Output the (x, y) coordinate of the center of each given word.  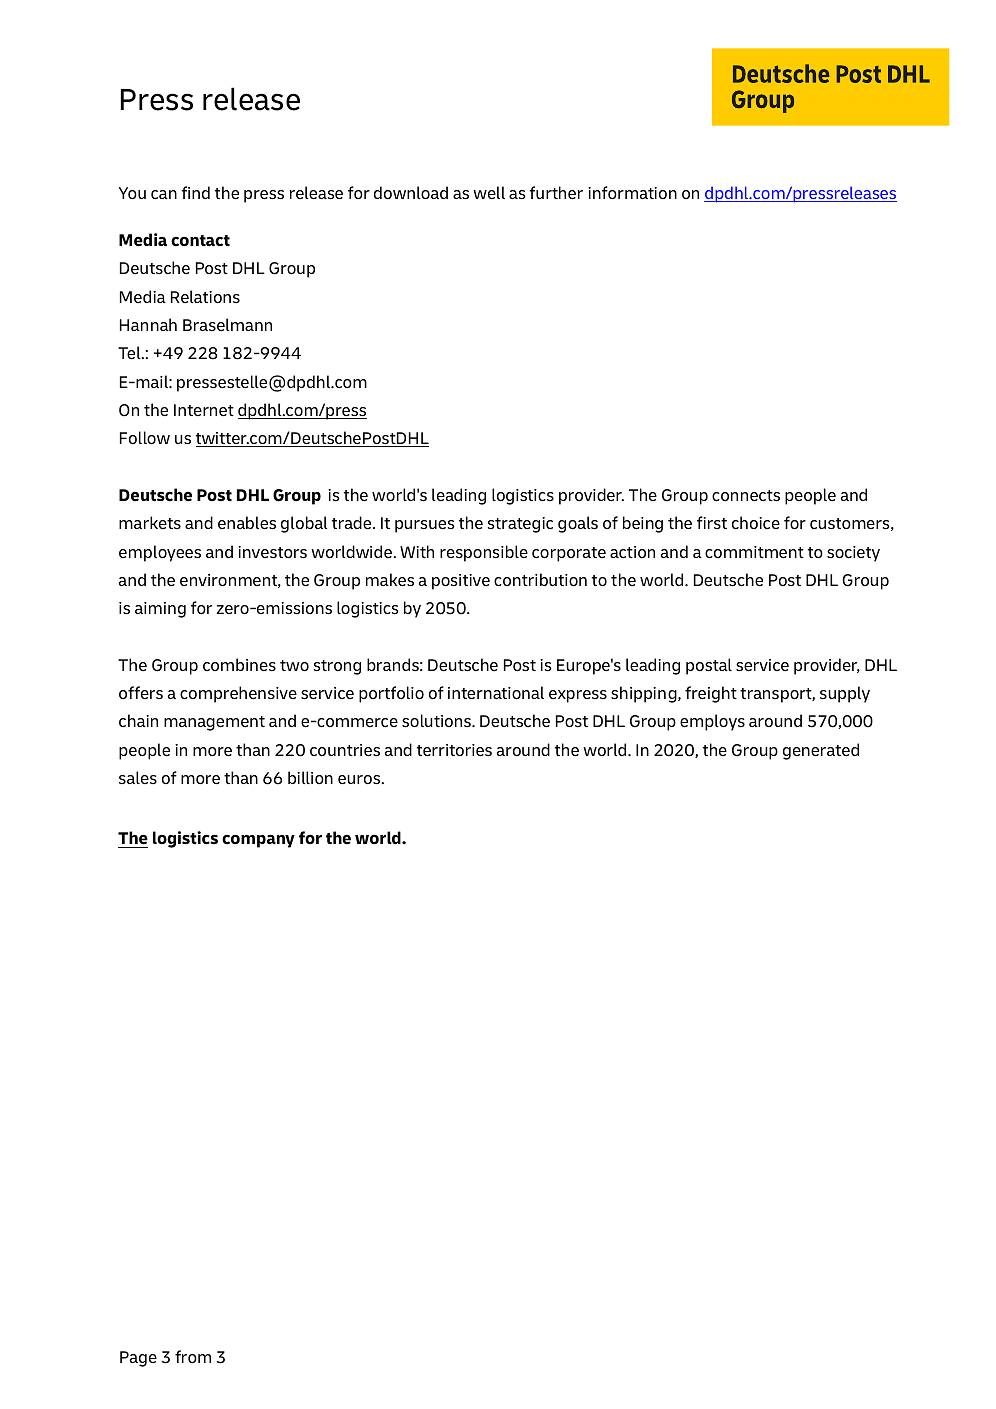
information (632, 192)
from (193, 1356)
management (214, 723)
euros (360, 780)
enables (247, 523)
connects (746, 496)
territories (454, 750)
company (258, 841)
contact (200, 241)
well (489, 192)
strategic (520, 525)
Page (138, 1359)
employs (712, 722)
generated (821, 751)
